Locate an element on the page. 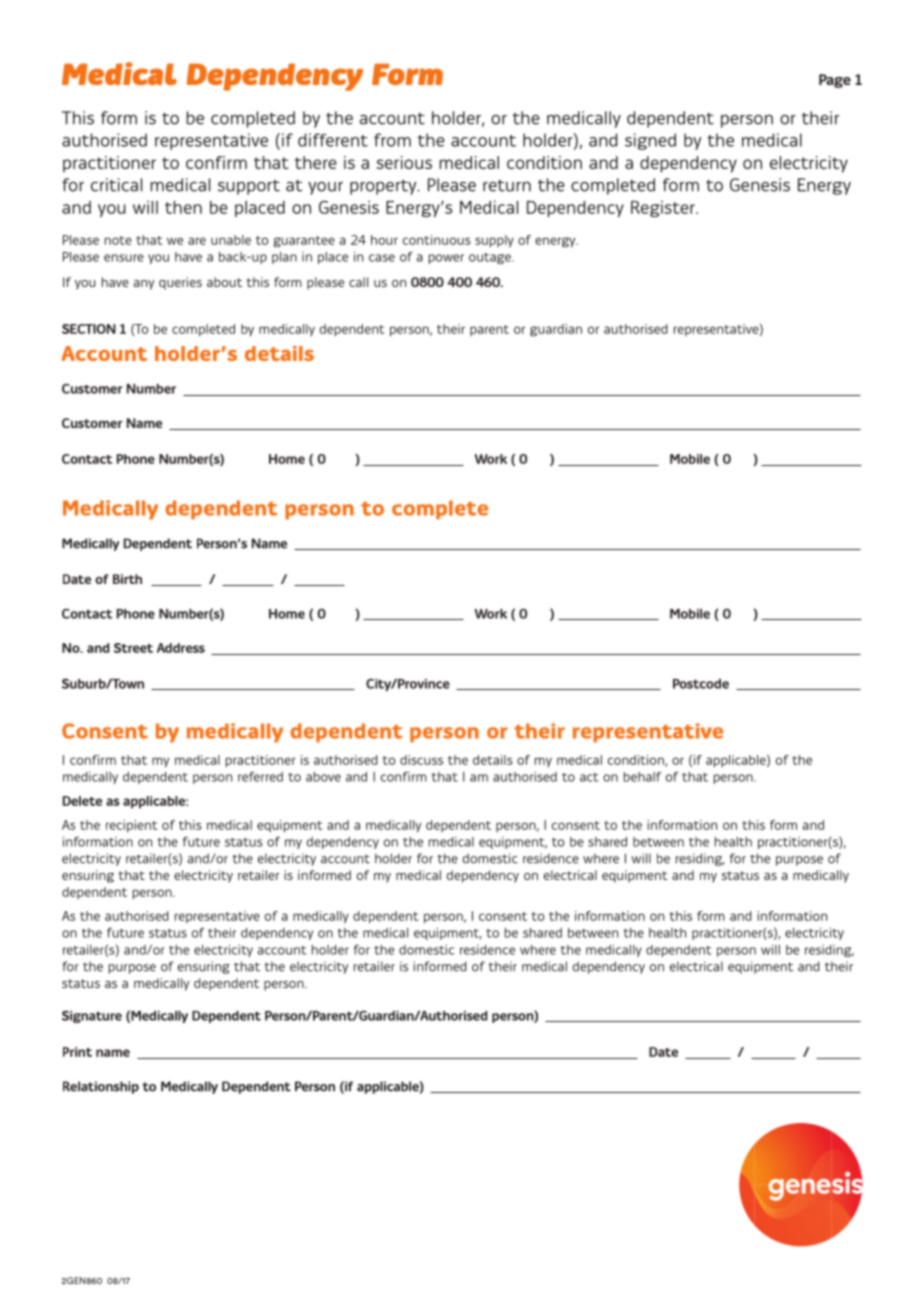 The width and height of the page is (924, 1308). critical is located at coordinates (116, 185).
